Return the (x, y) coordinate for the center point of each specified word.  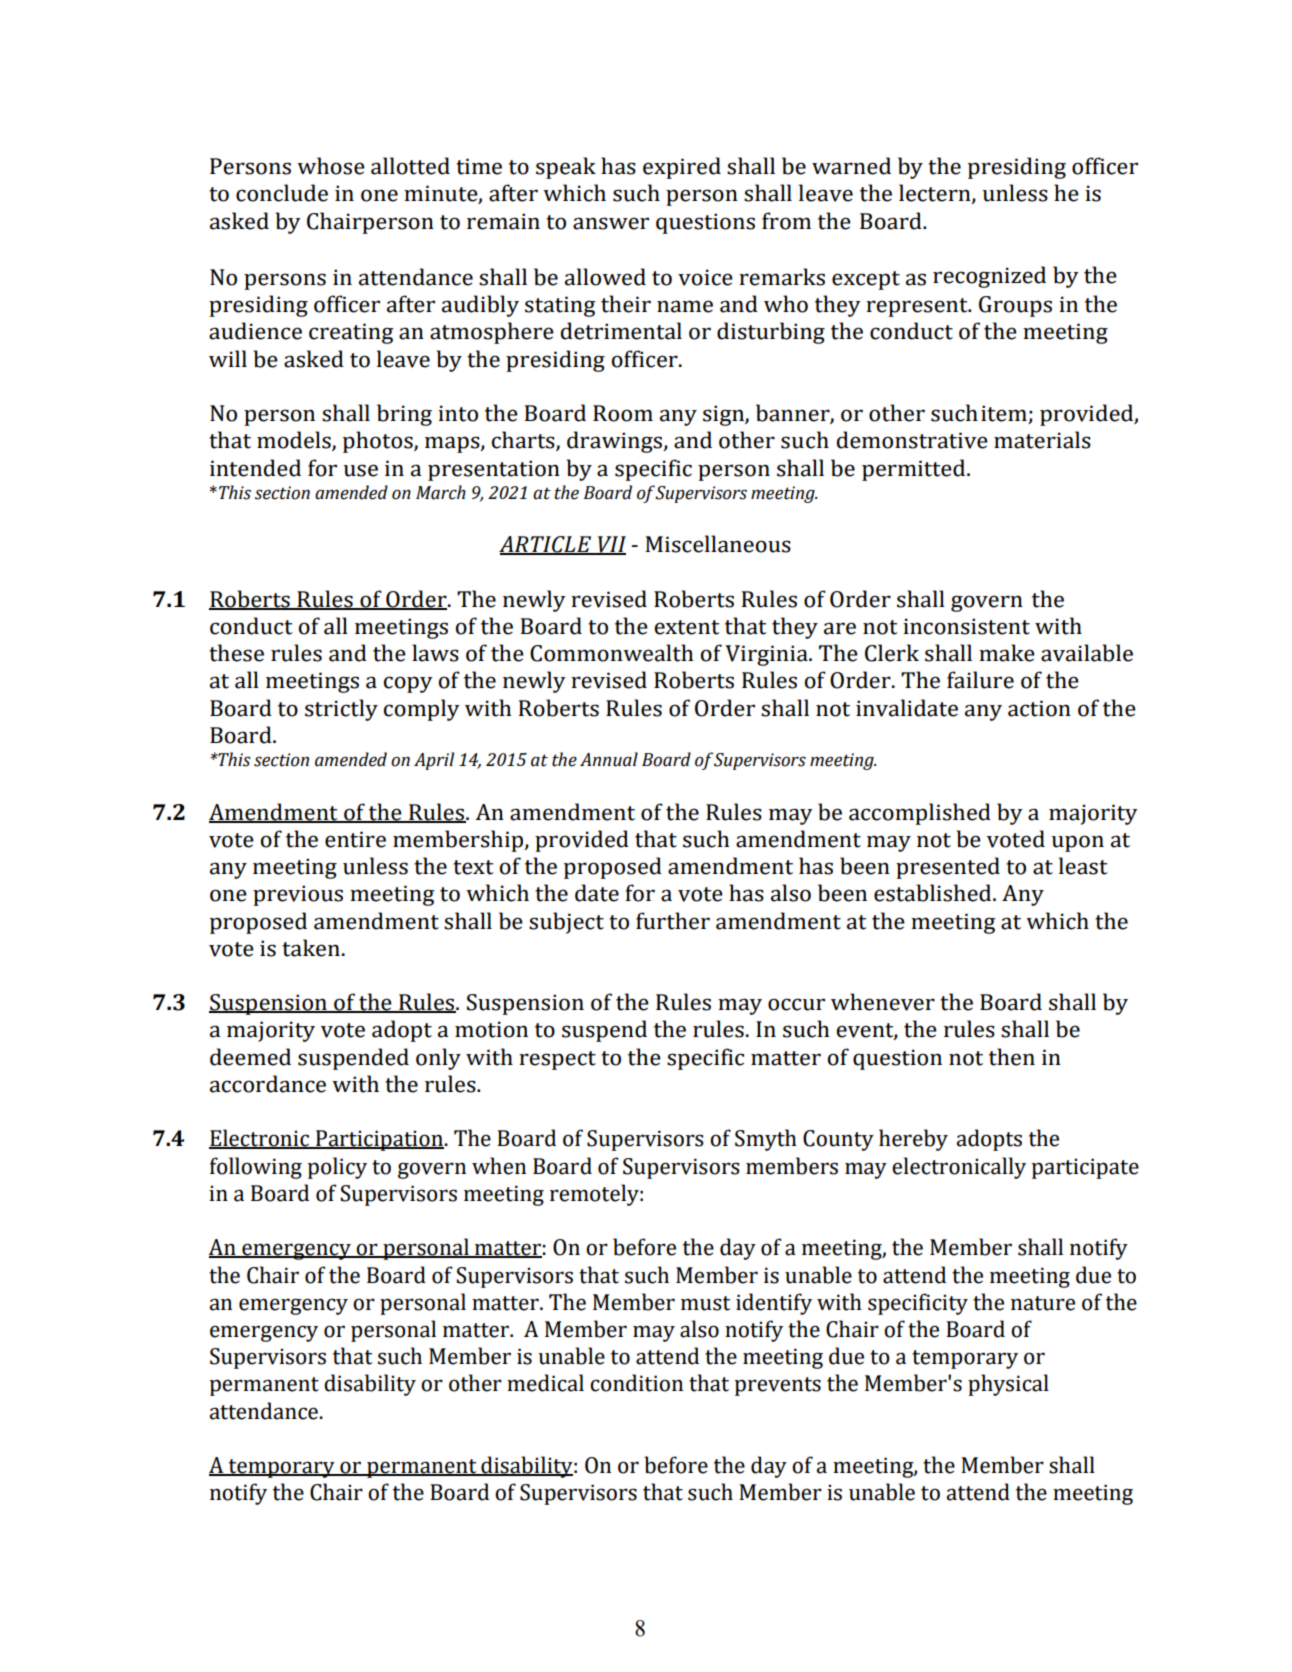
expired (682, 168)
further (673, 921)
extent (686, 627)
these (236, 653)
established (934, 893)
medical (545, 1383)
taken (311, 948)
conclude (282, 193)
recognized (989, 277)
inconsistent (966, 626)
